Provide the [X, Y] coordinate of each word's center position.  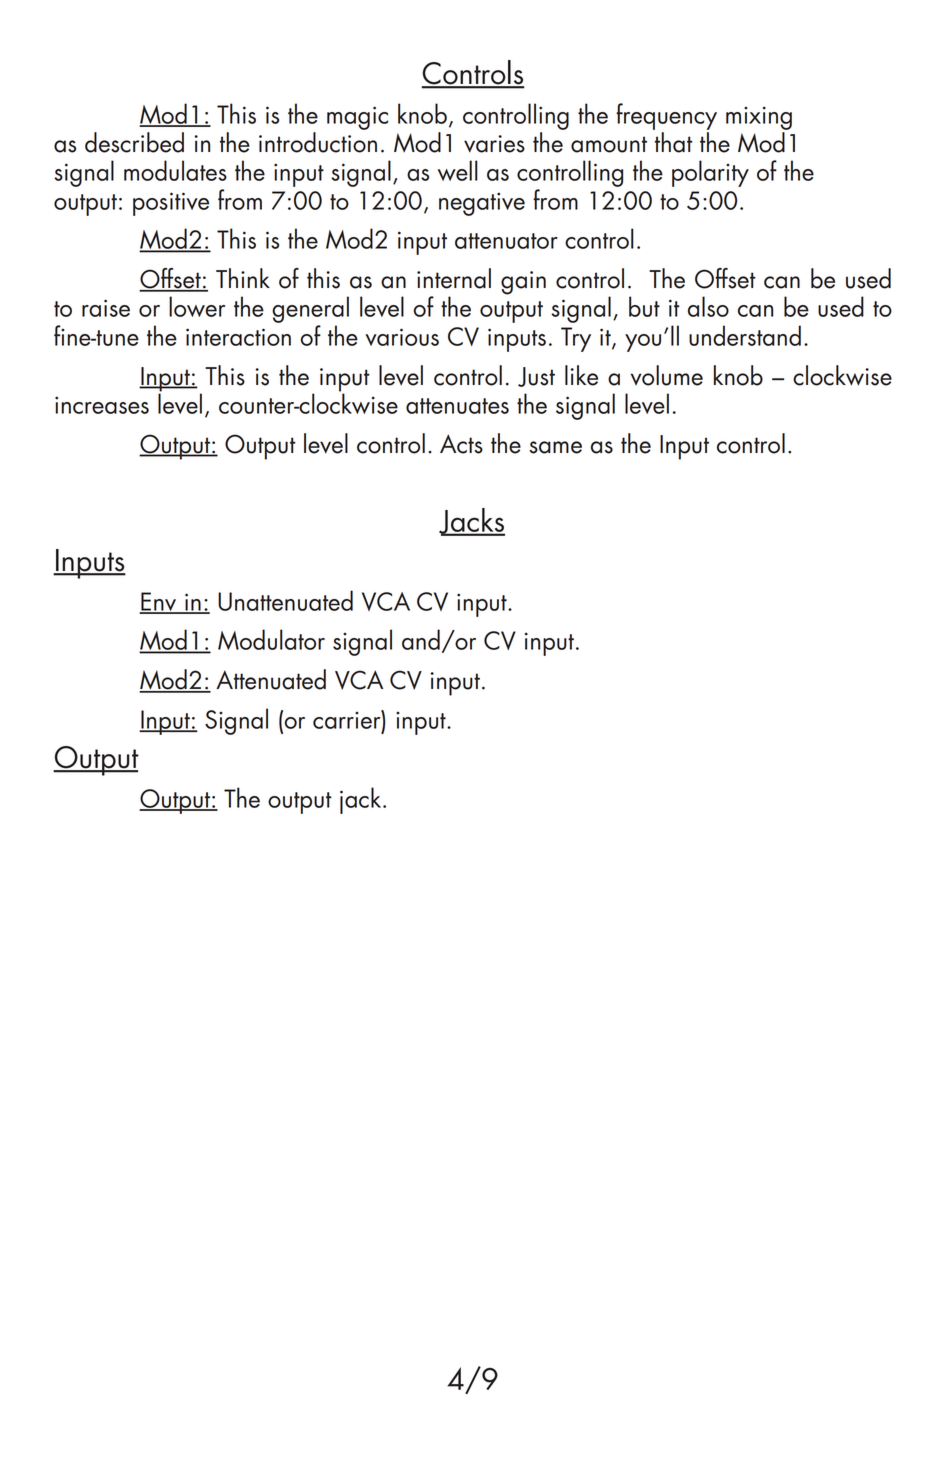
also [708, 306]
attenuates [457, 406]
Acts [461, 444]
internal [454, 278]
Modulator [271, 639]
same [555, 447]
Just [536, 377]
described [134, 142]
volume [666, 375]
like [581, 375]
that [674, 142]
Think [243, 278]
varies [494, 144]
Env [159, 603]
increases [102, 405]
